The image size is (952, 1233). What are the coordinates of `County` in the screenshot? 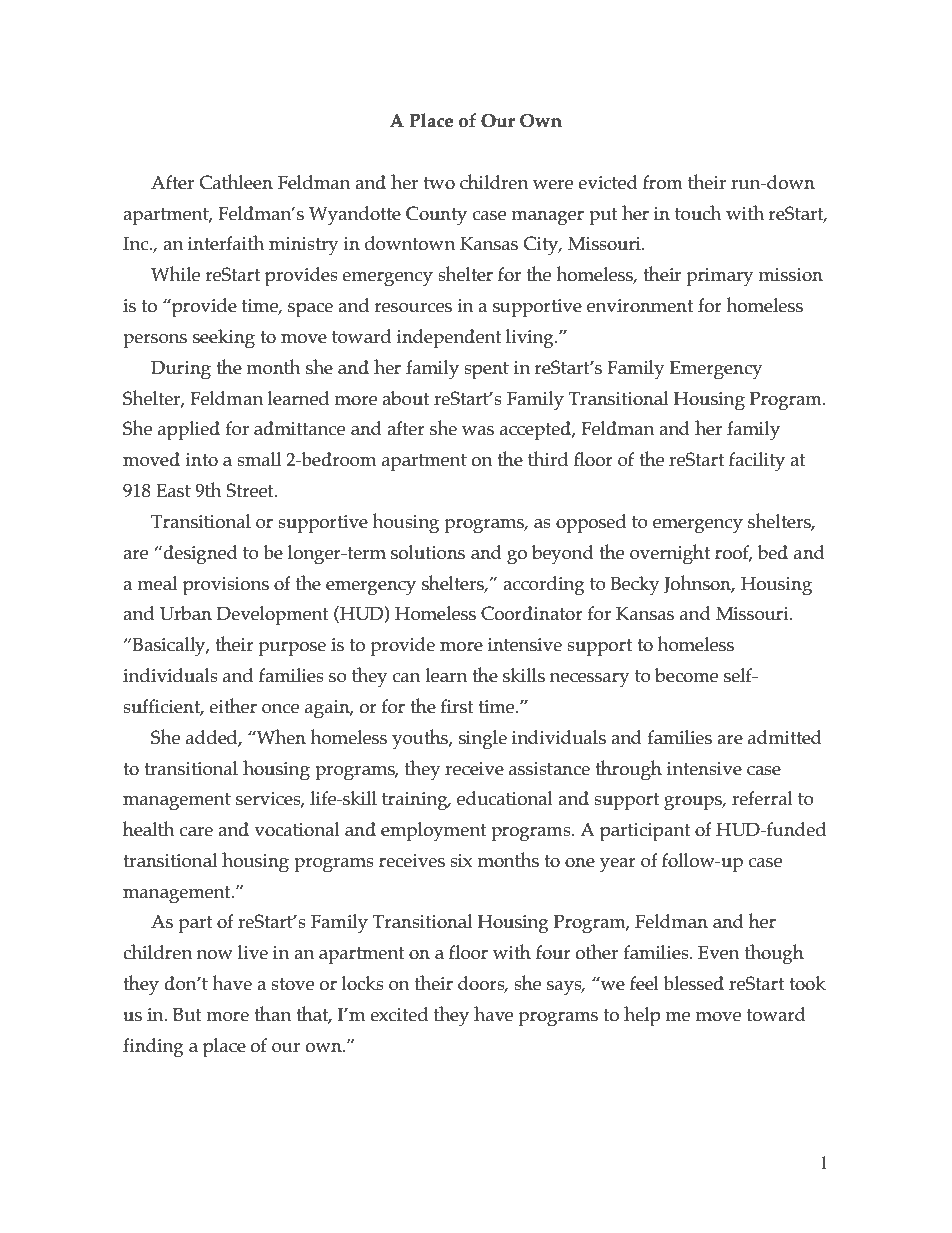 It's located at (436, 216).
